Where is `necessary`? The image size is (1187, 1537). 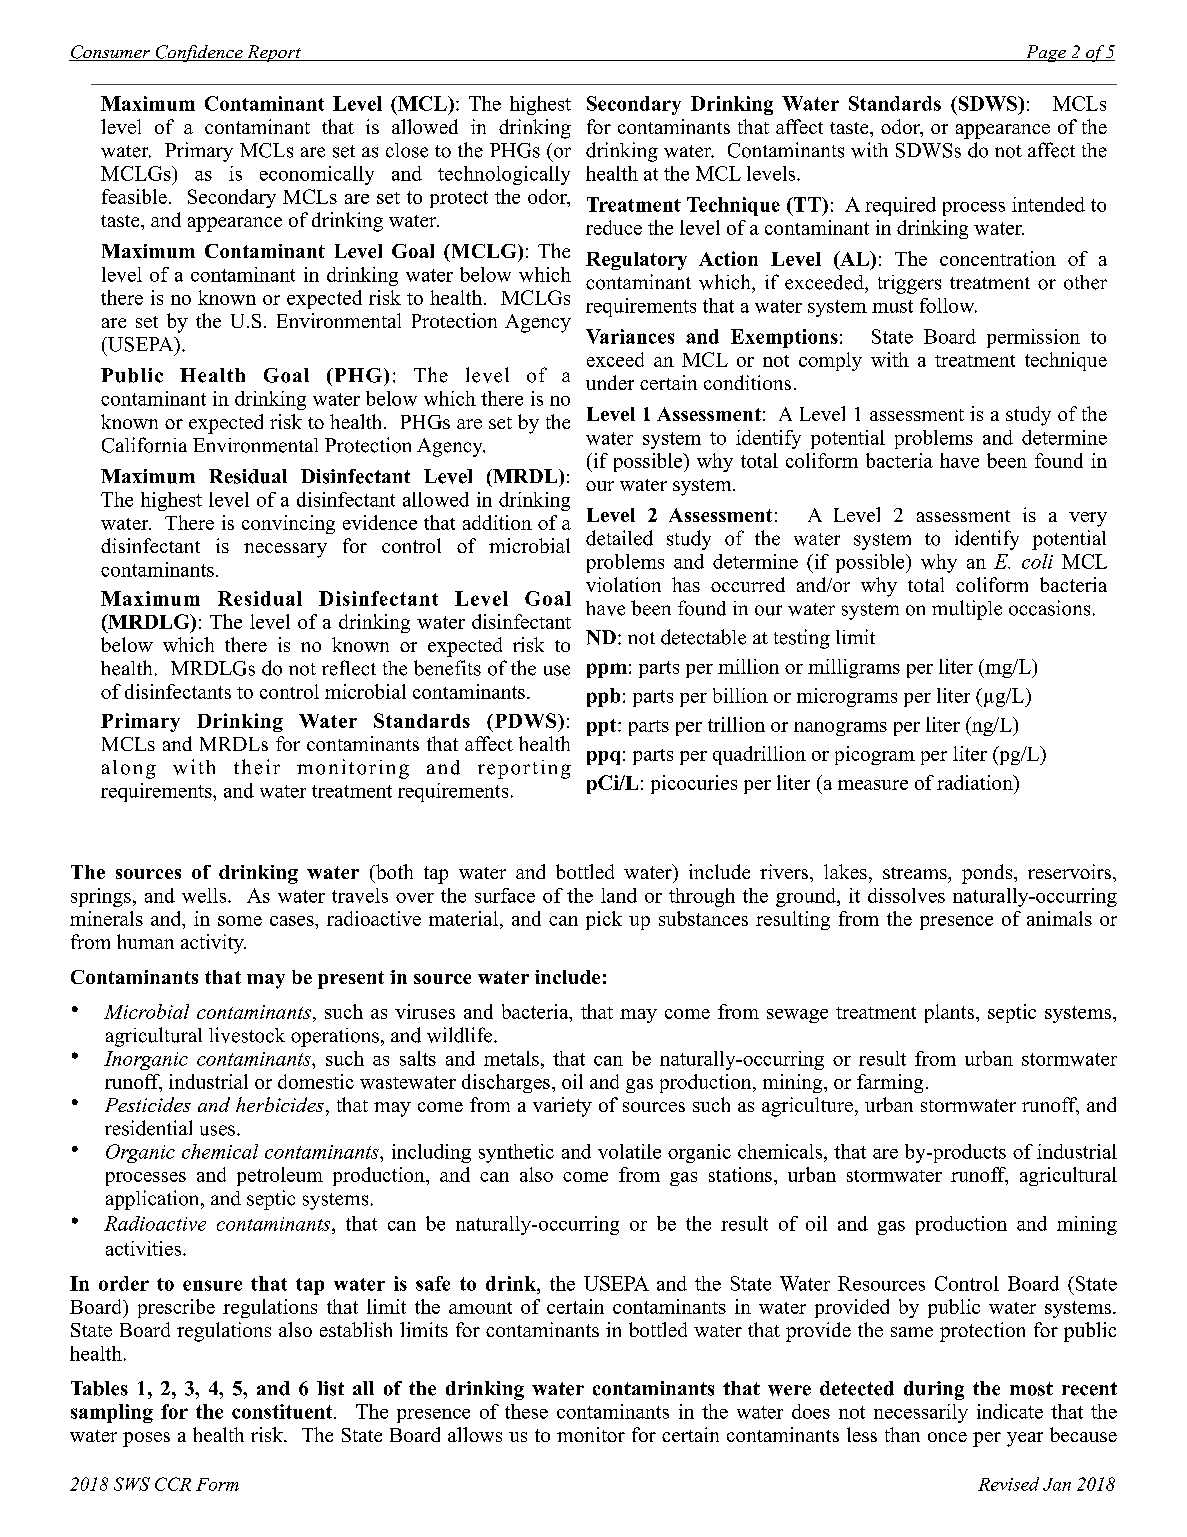
necessary is located at coordinates (285, 550).
